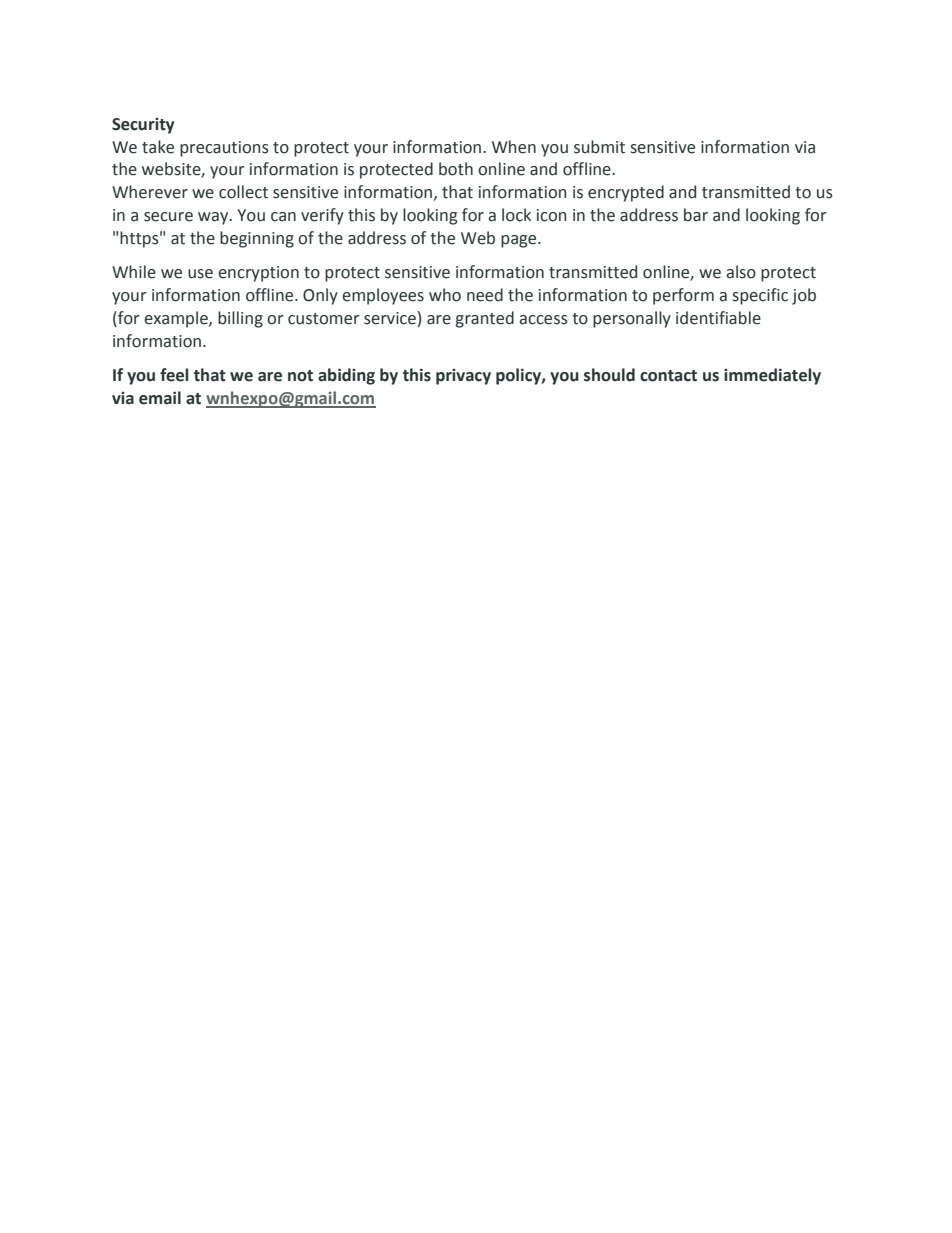 The width and height of the screenshot is (952, 1233). What do you see at coordinates (485, 295) in the screenshot?
I see `need` at bounding box center [485, 295].
